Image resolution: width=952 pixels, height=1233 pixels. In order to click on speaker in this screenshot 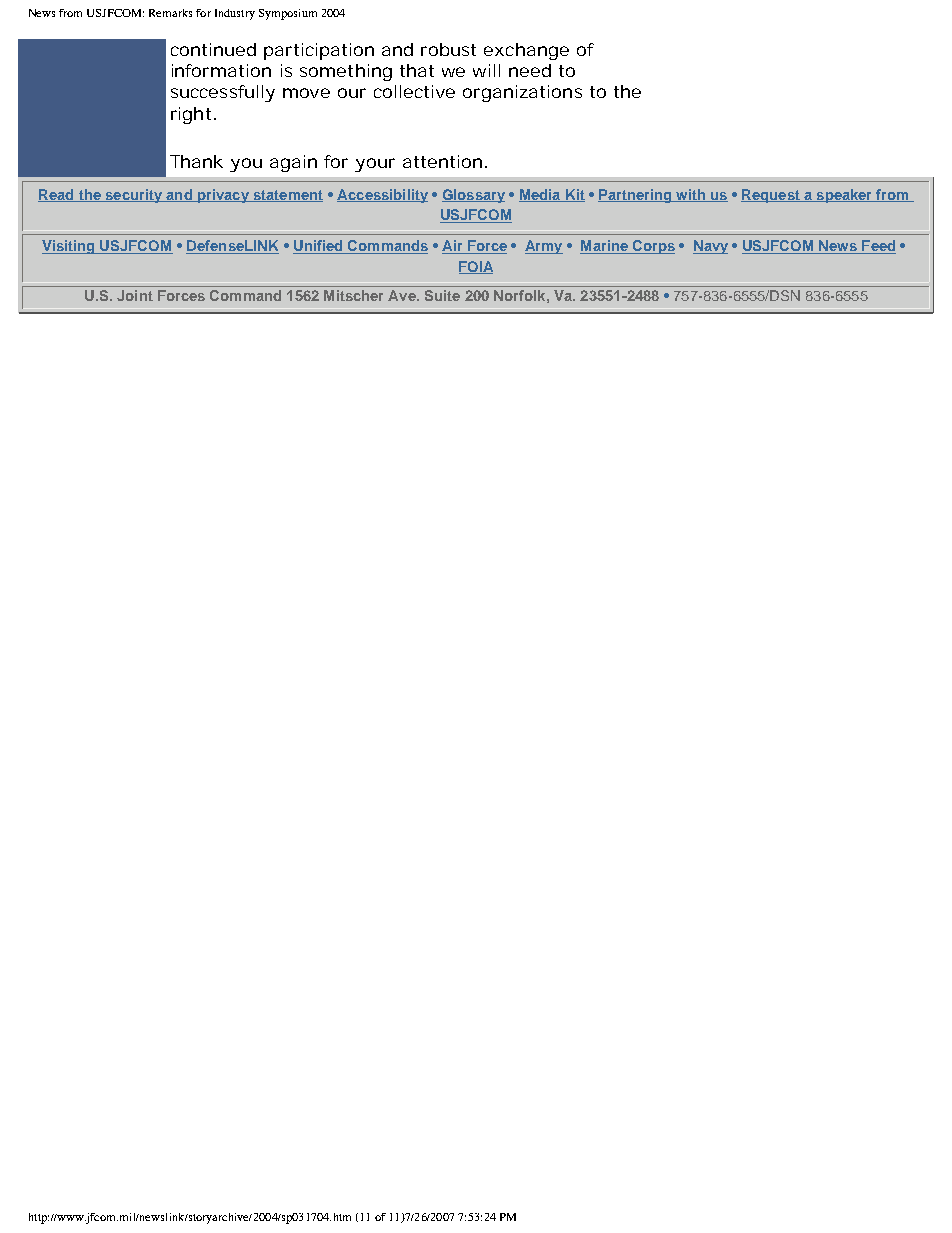, I will do `click(844, 196)`.
